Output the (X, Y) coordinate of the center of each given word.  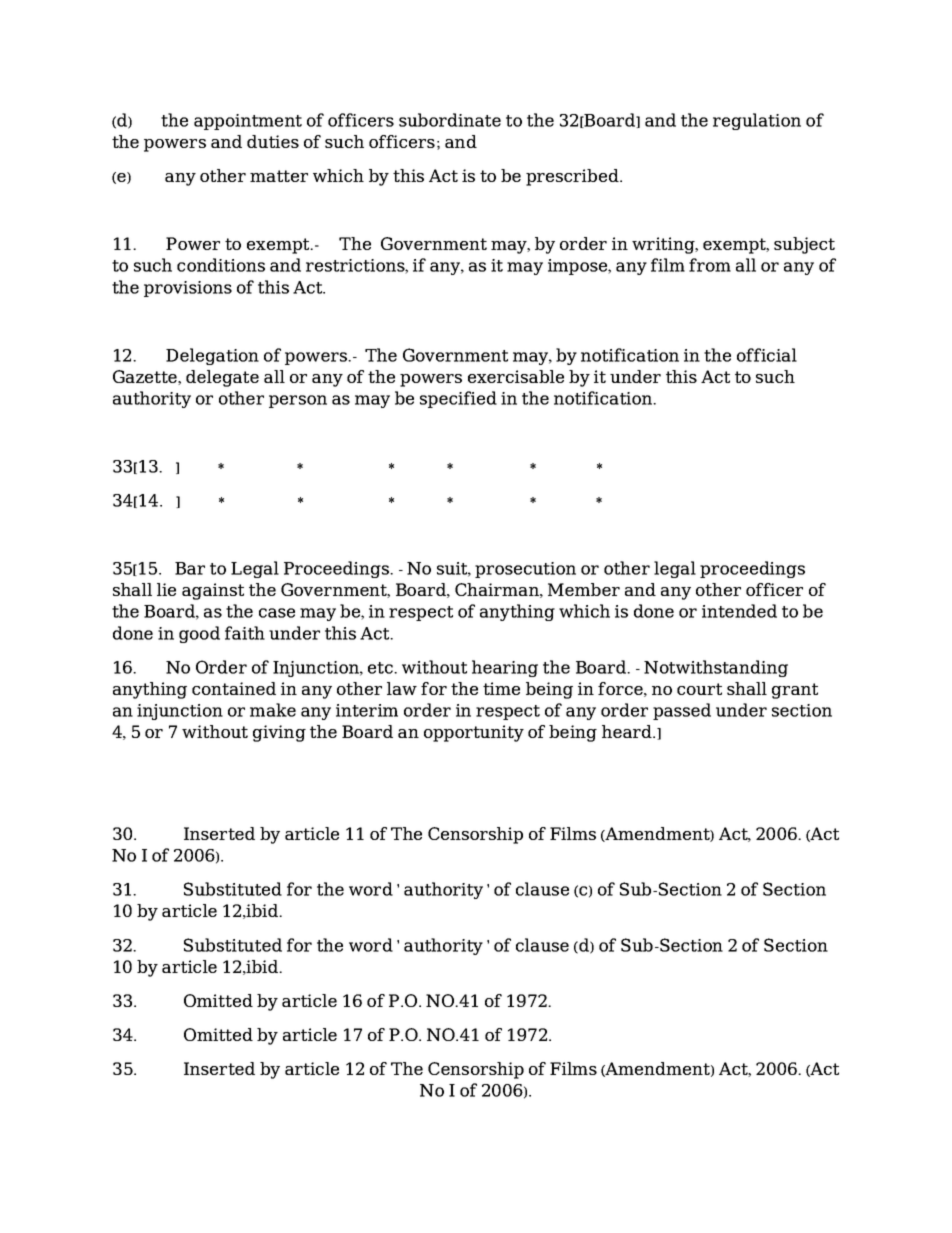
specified (458, 399)
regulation (757, 121)
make (273, 710)
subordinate (450, 120)
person (298, 401)
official (767, 355)
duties (273, 141)
